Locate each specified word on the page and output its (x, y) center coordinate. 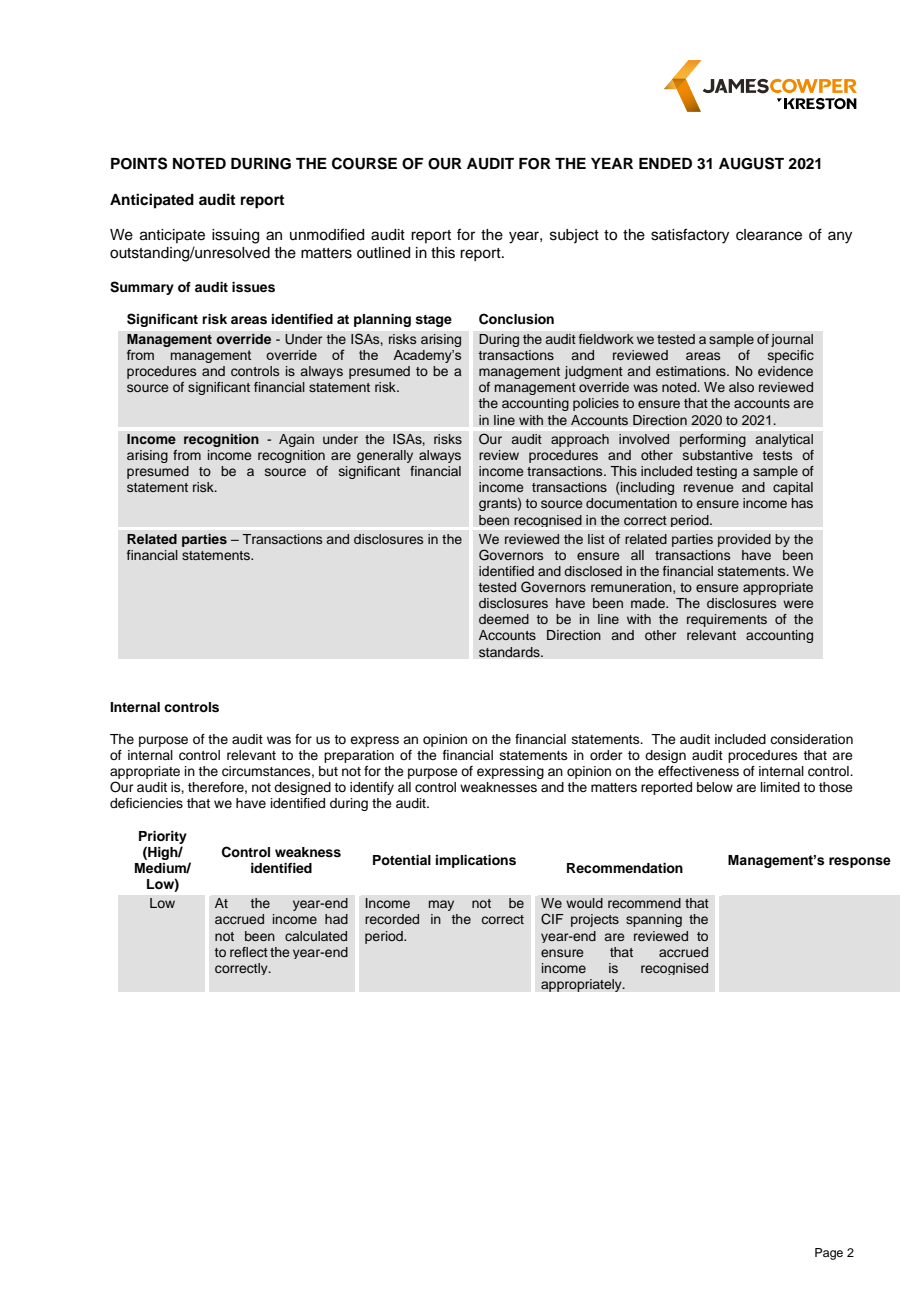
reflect (249, 952)
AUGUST (751, 163)
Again (296, 440)
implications (476, 861)
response (860, 862)
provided (744, 540)
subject (574, 236)
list (596, 539)
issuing (235, 236)
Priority (163, 837)
